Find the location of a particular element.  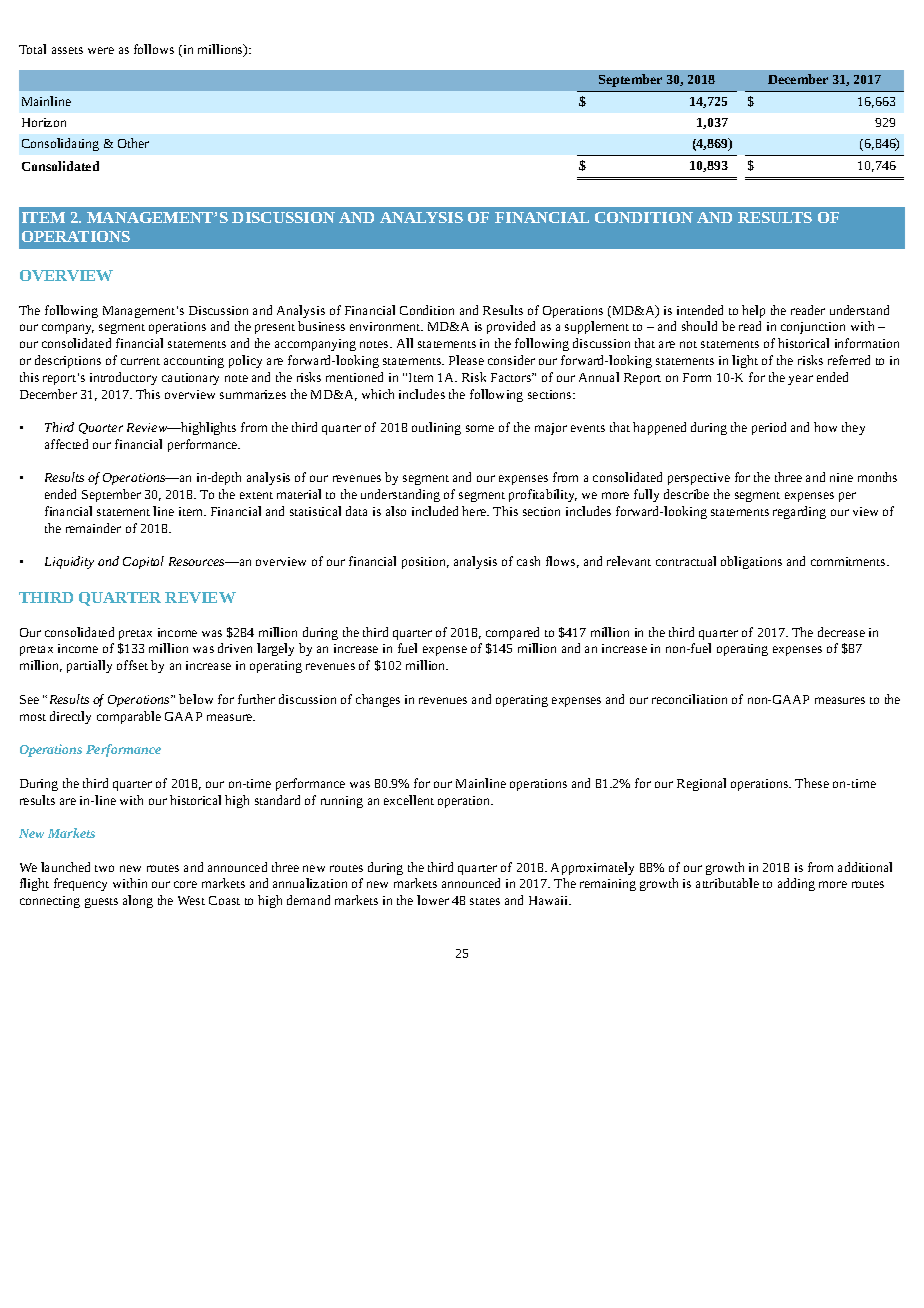

conjunction is located at coordinates (813, 328).
